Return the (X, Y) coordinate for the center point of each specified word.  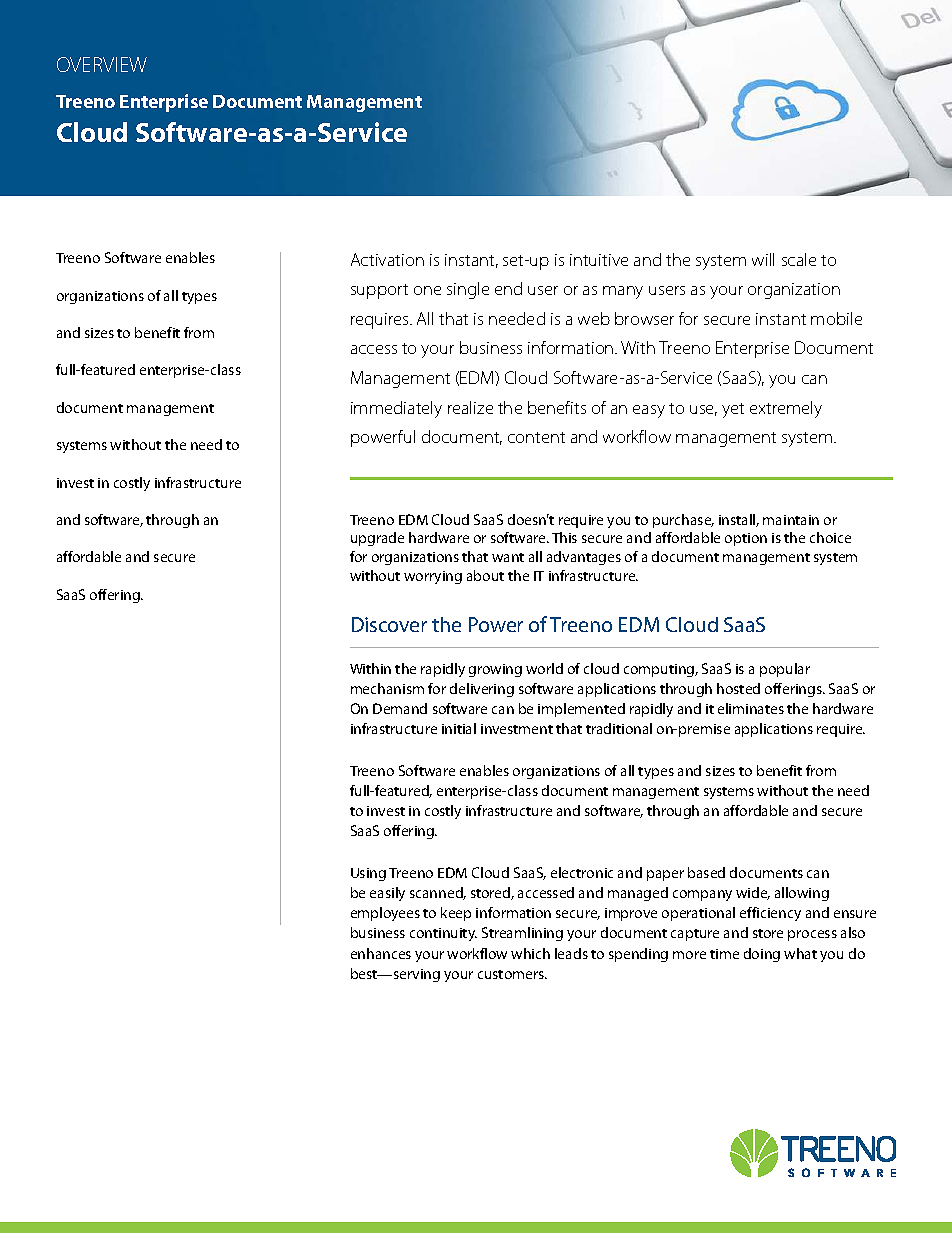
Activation (387, 259)
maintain (791, 520)
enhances (381, 953)
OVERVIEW (102, 64)
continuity (443, 934)
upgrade (377, 539)
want (508, 557)
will (763, 259)
